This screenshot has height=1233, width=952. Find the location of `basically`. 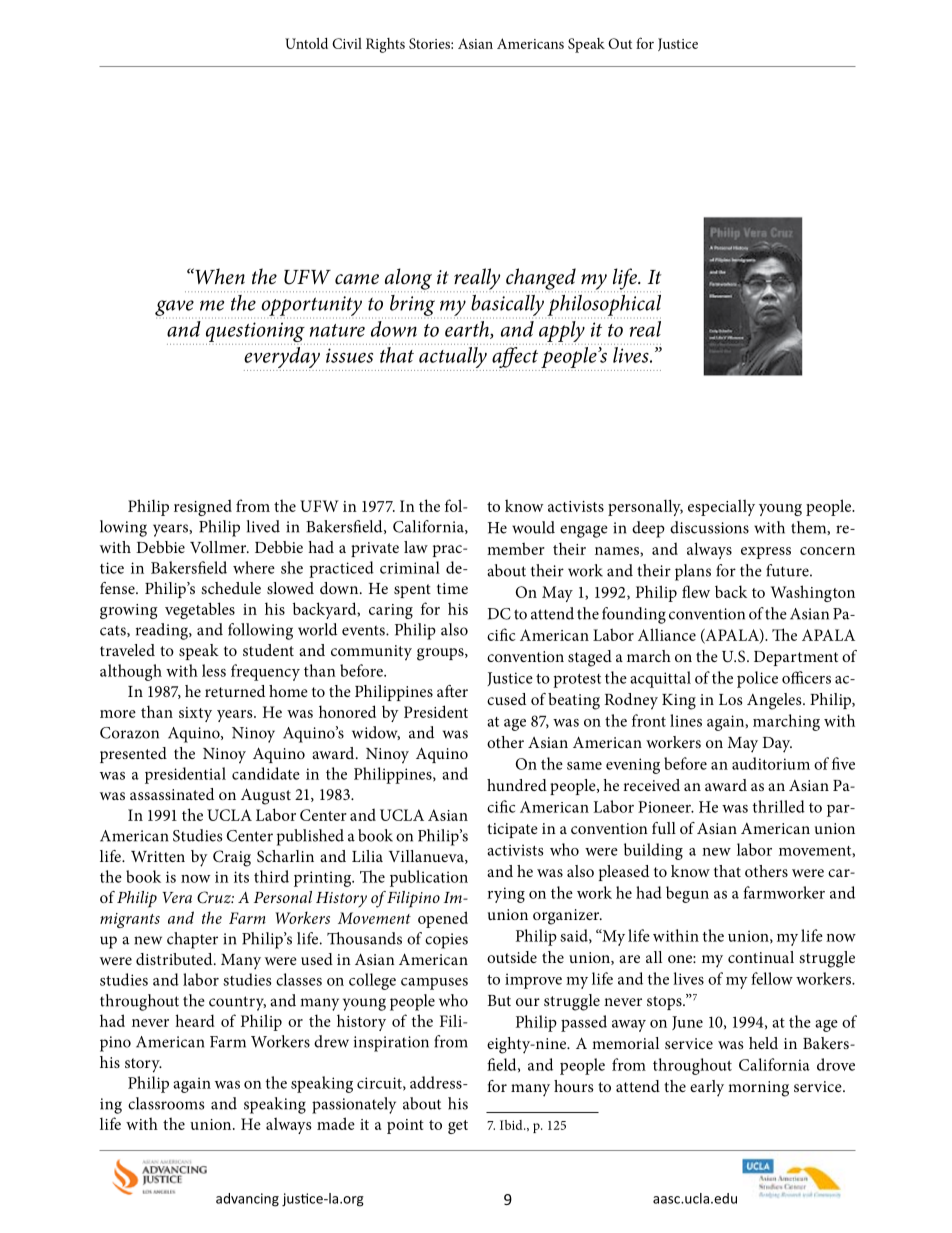

basically is located at coordinates (507, 306).
